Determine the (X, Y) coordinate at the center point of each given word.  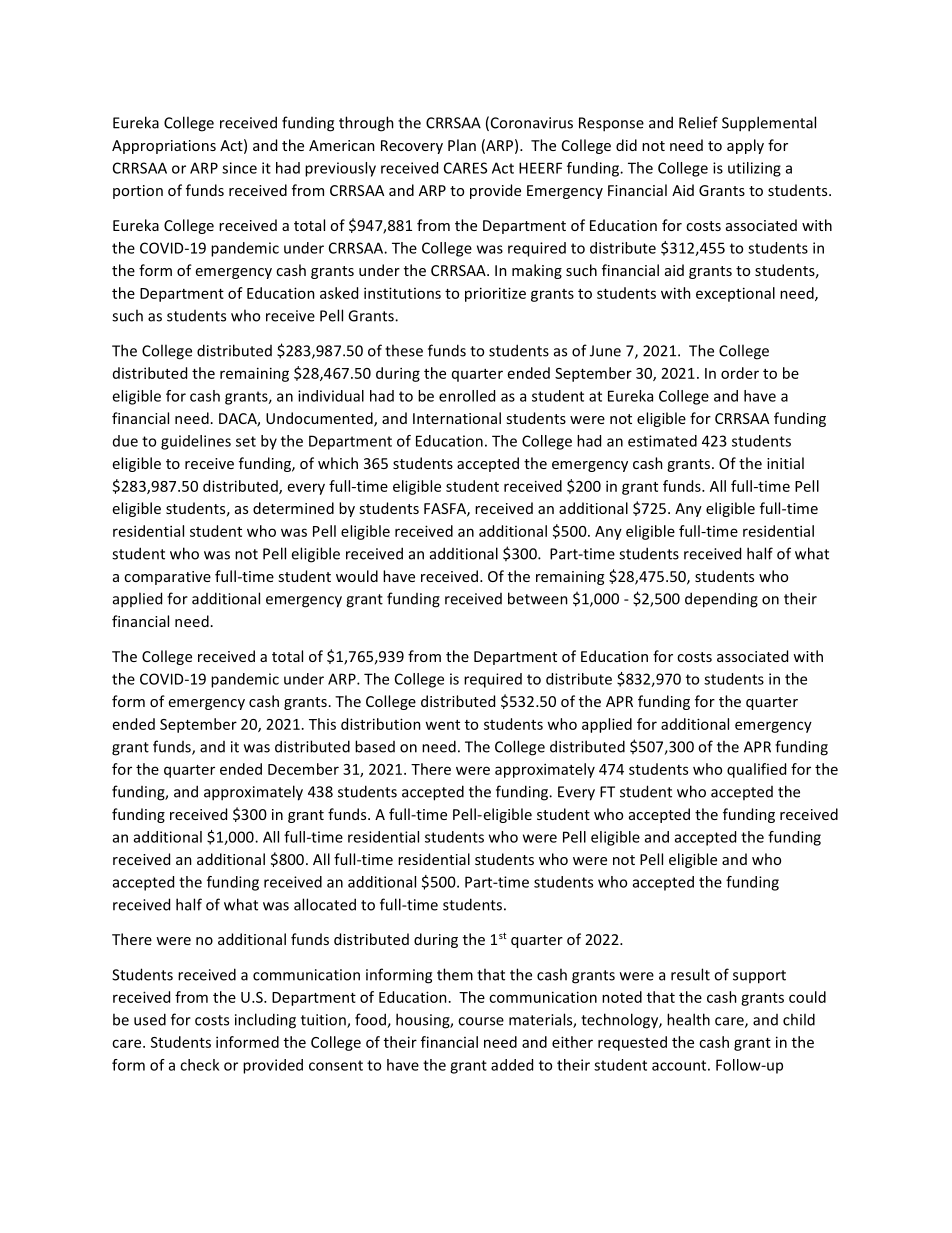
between (538, 598)
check (199, 1065)
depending (721, 600)
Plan (462, 145)
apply (745, 146)
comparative (167, 578)
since (239, 168)
